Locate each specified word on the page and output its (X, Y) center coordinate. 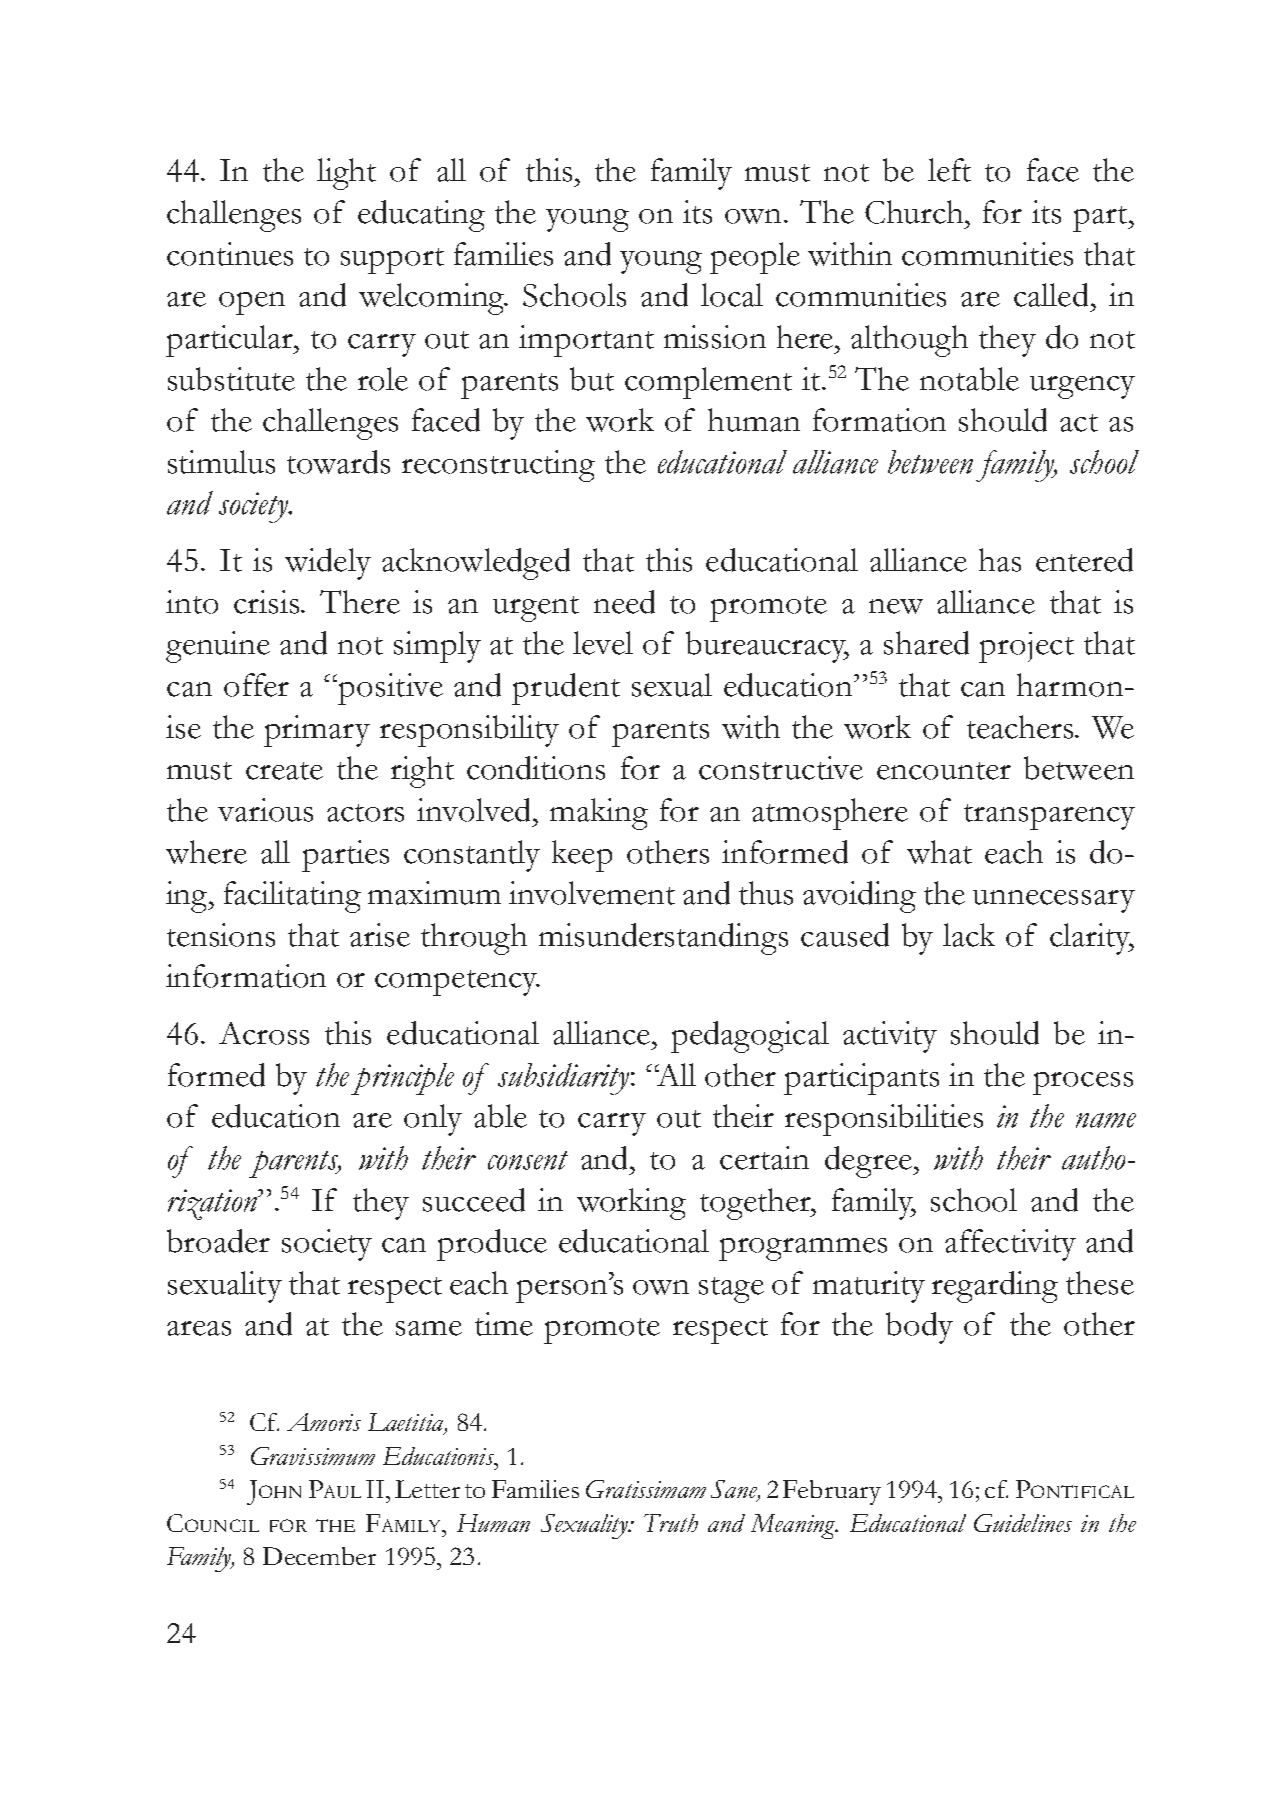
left (949, 170)
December (319, 1556)
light (346, 174)
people (755, 258)
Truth (671, 1523)
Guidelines (1023, 1523)
